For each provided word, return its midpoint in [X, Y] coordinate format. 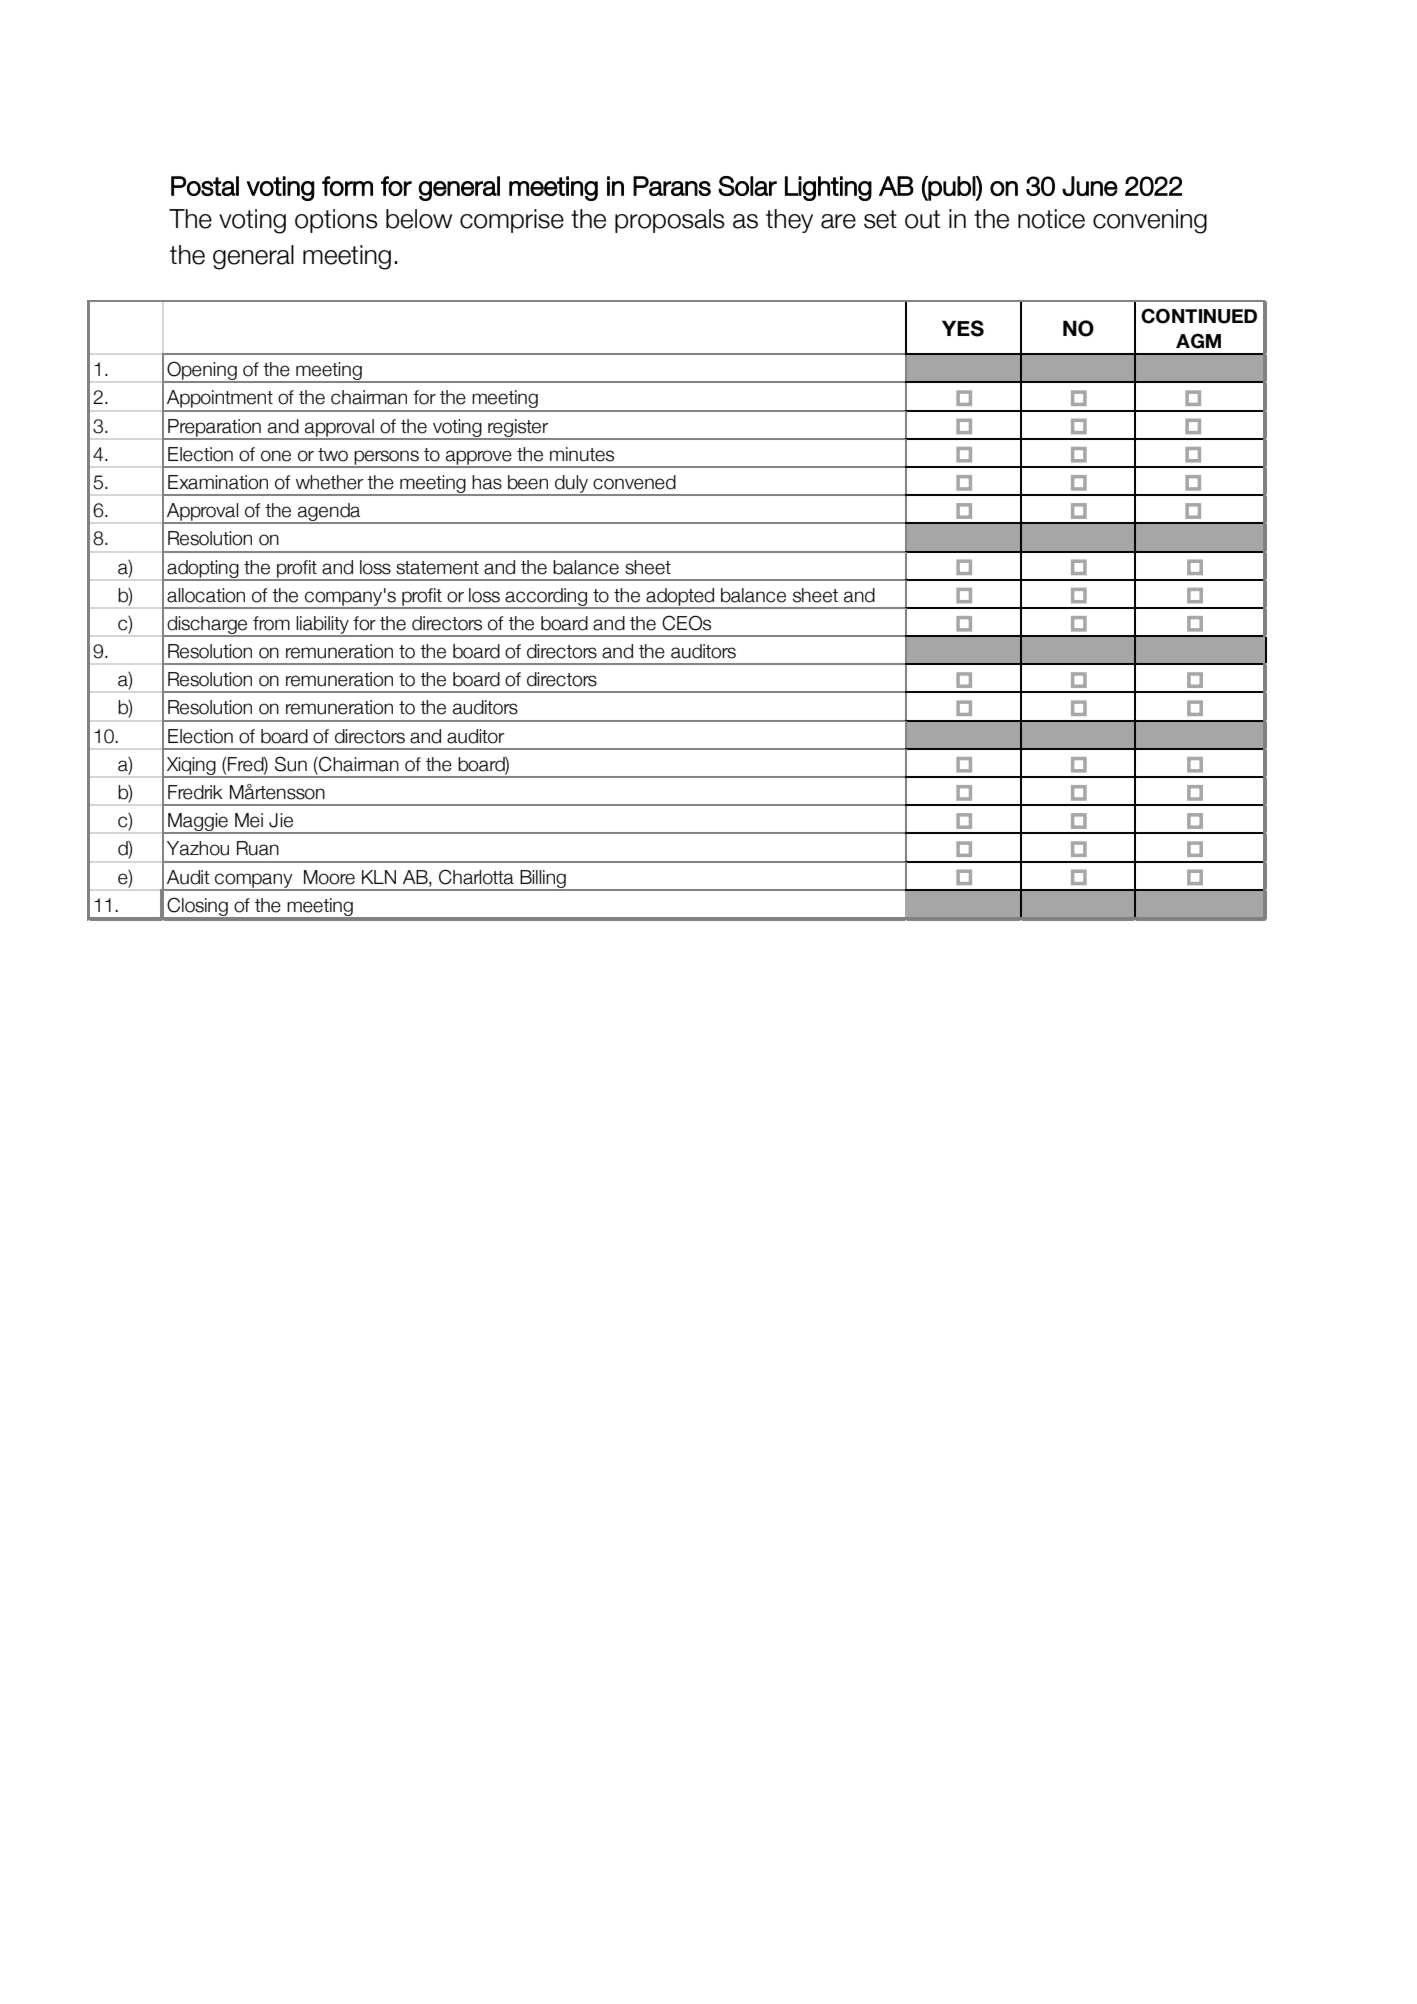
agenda [329, 513]
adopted [680, 598]
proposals [670, 221]
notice [1051, 219]
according [546, 598]
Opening [202, 372]
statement [437, 568]
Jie [281, 820]
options [336, 221]
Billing [543, 880]
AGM [1198, 341]
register [518, 429]
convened [634, 482]
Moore [329, 877]
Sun [291, 764]
